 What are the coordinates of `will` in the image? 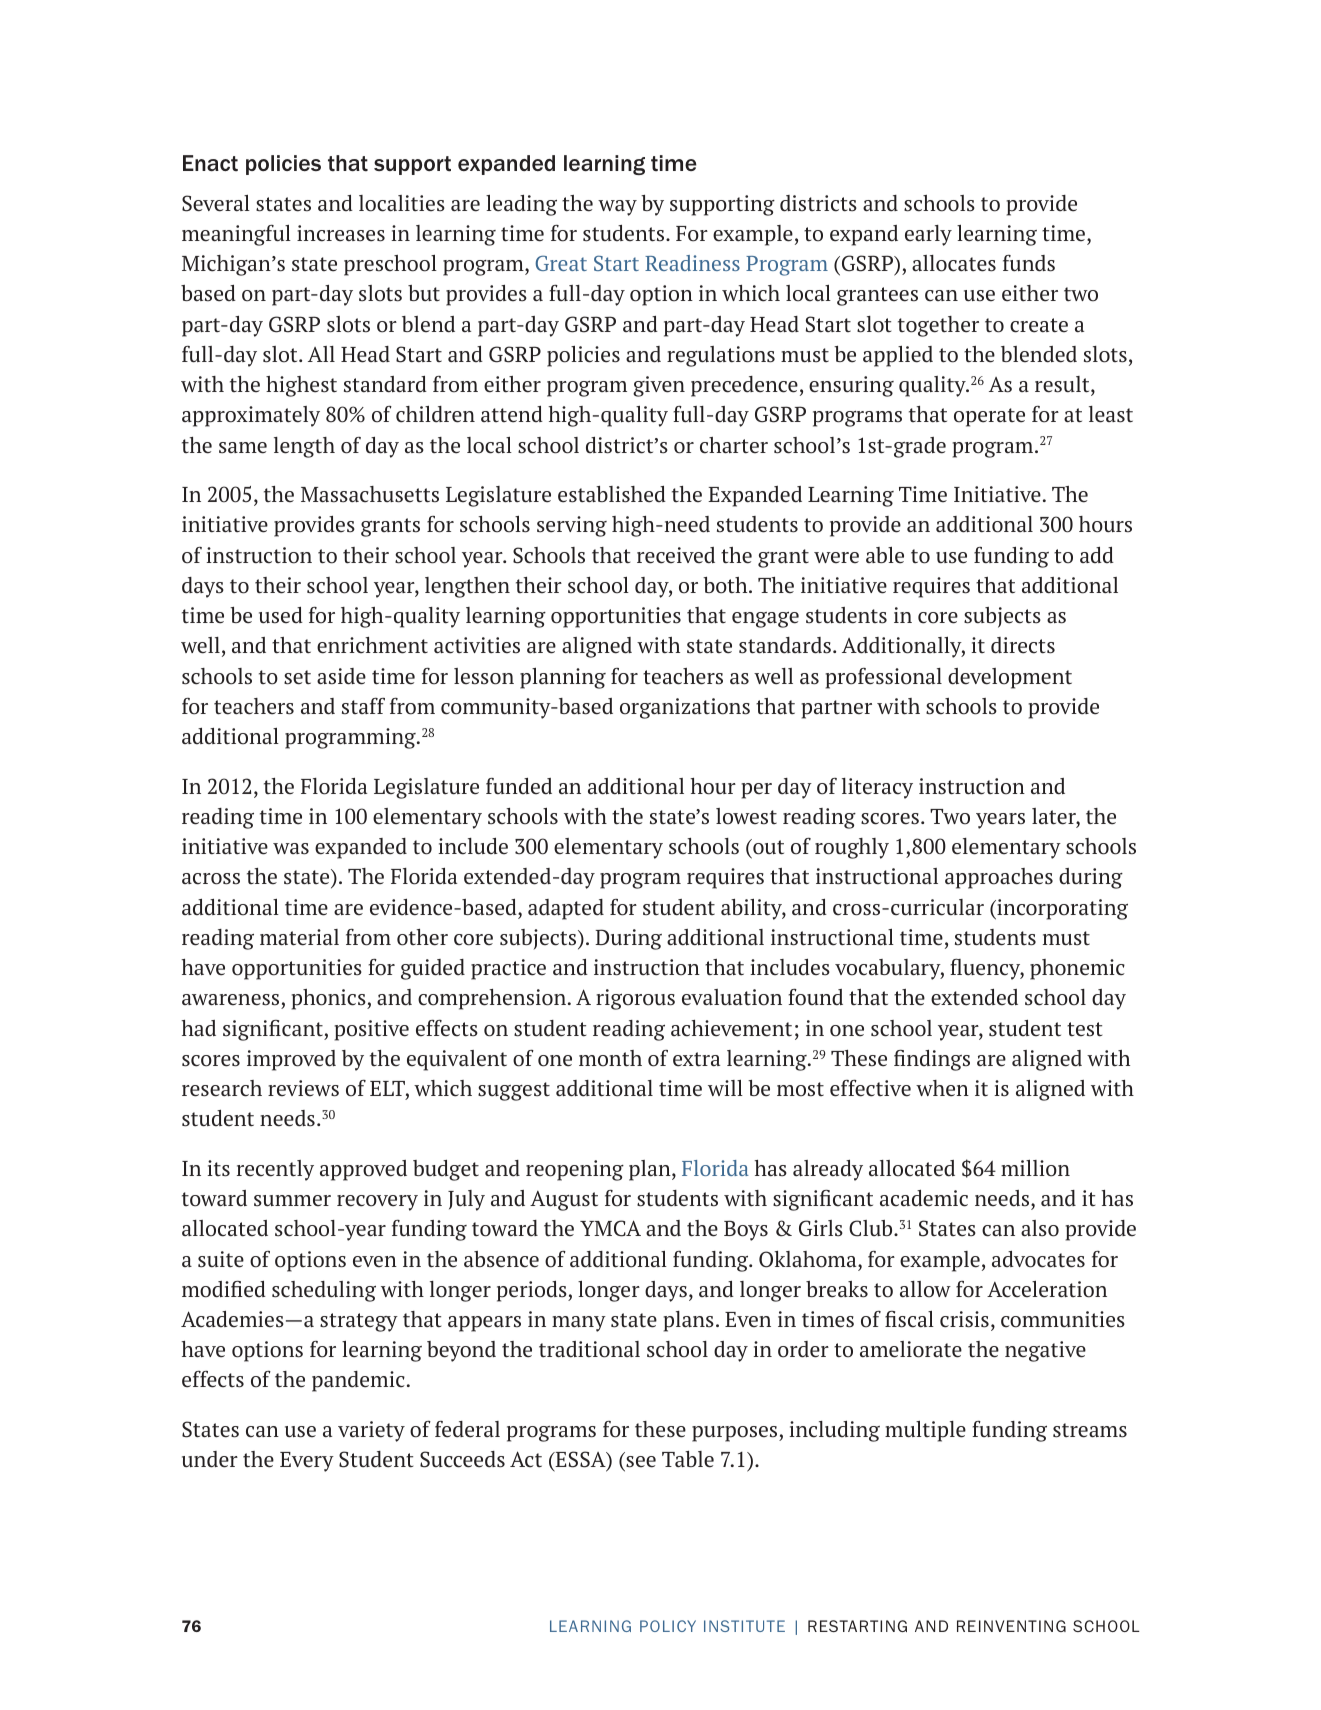 It's located at (725, 1088).
